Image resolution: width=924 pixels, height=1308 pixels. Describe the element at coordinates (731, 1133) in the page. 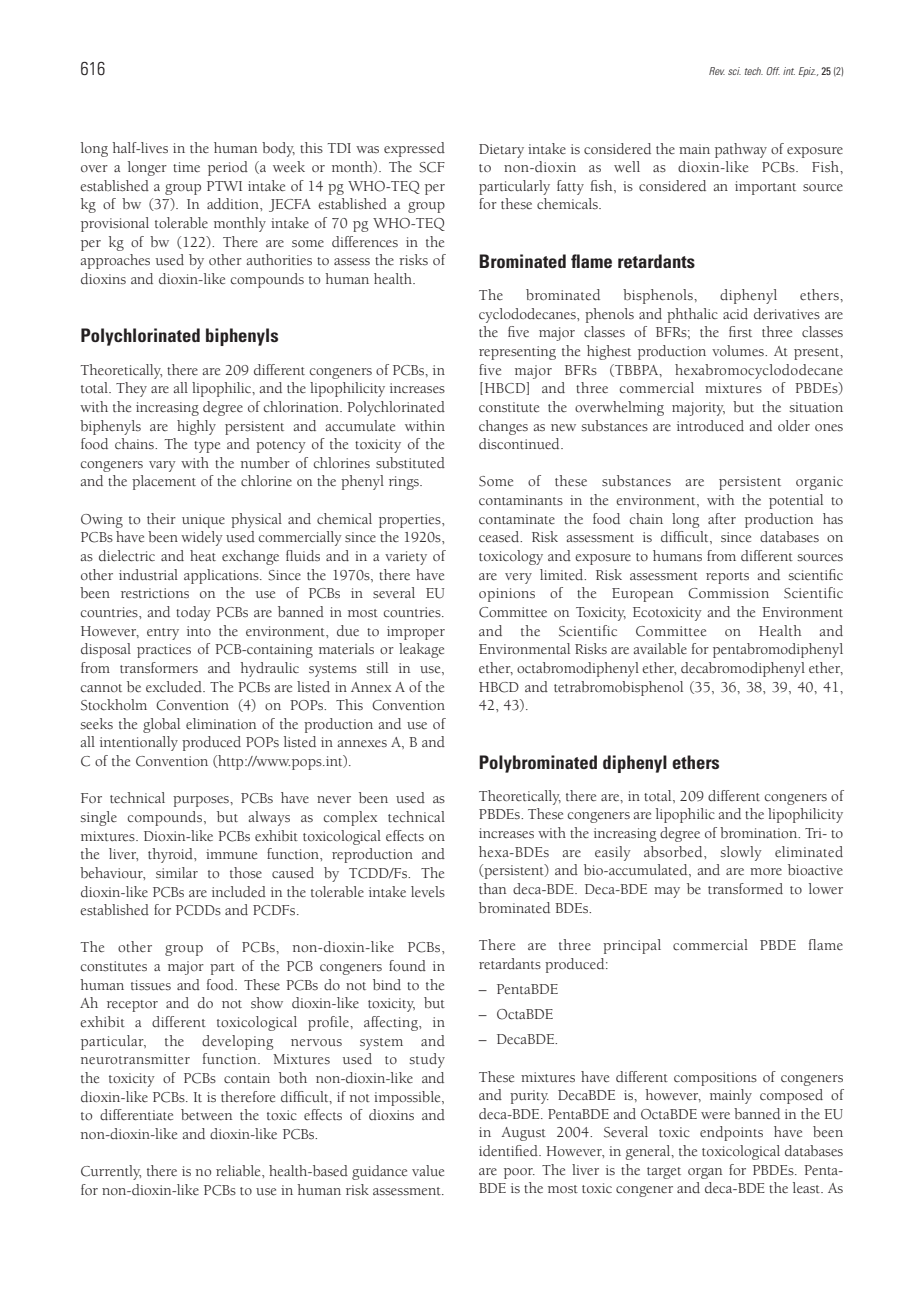

I see `endpoints` at that location.
